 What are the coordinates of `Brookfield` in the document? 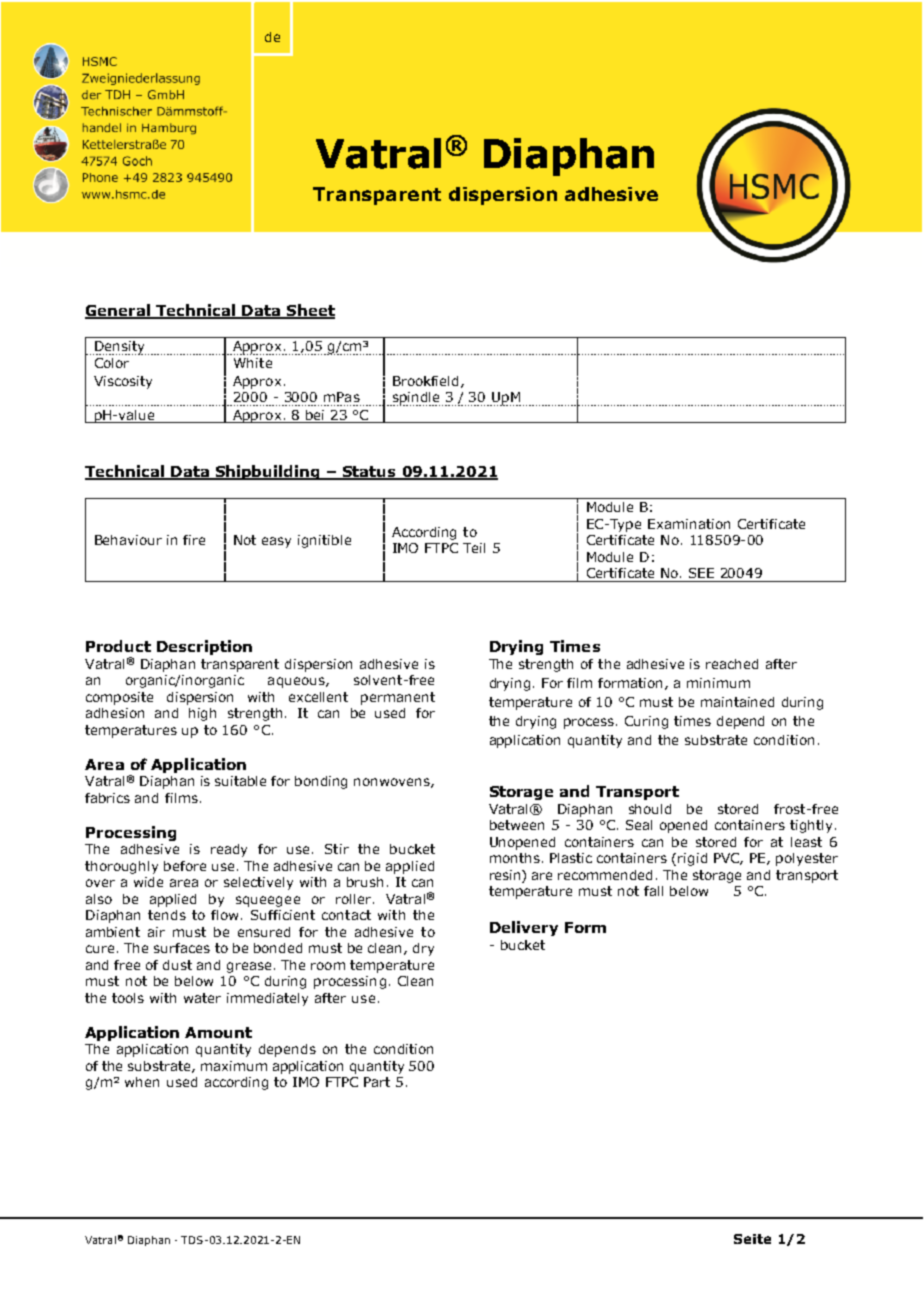 It's located at (427, 382).
